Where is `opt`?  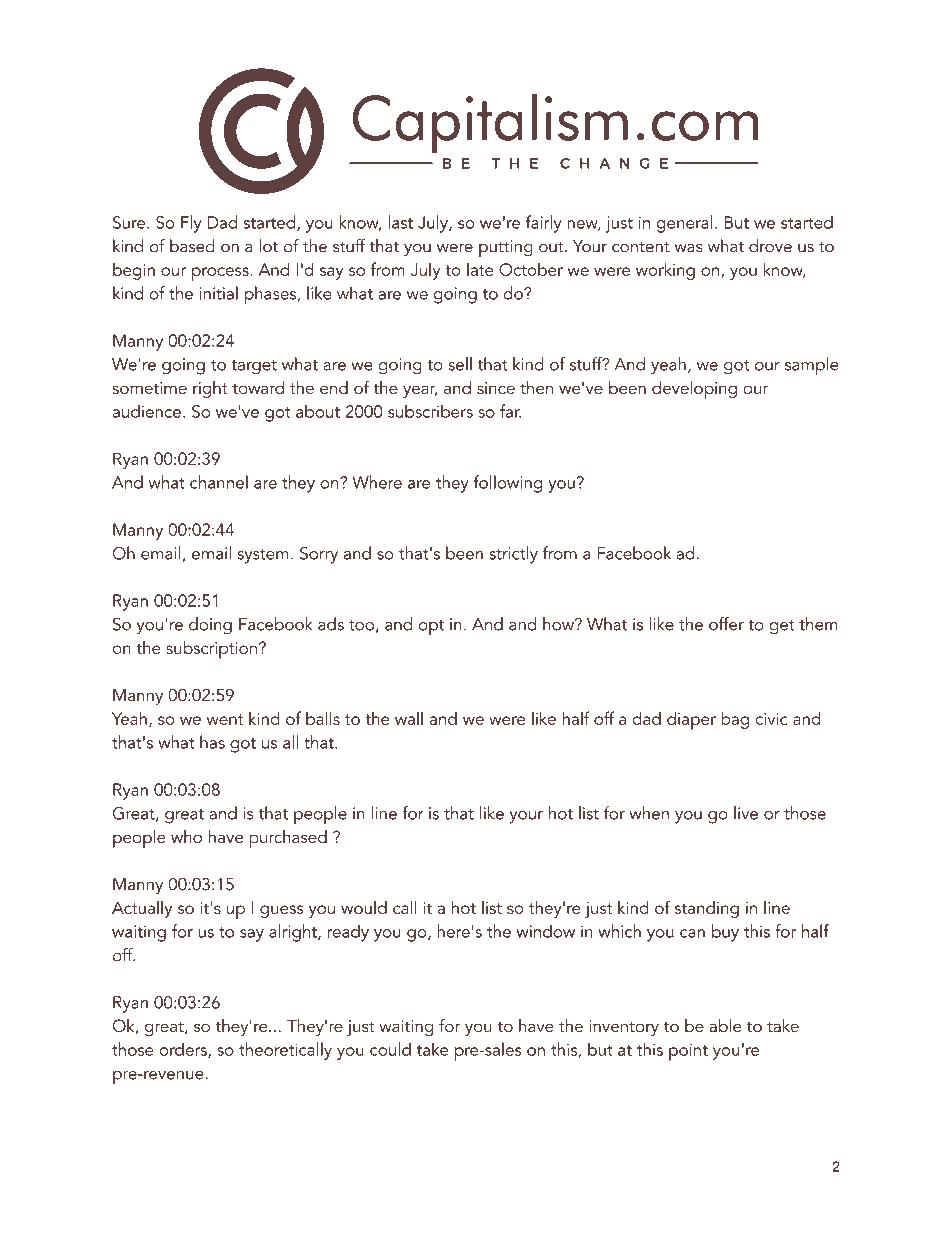 opt is located at coordinates (431, 627).
